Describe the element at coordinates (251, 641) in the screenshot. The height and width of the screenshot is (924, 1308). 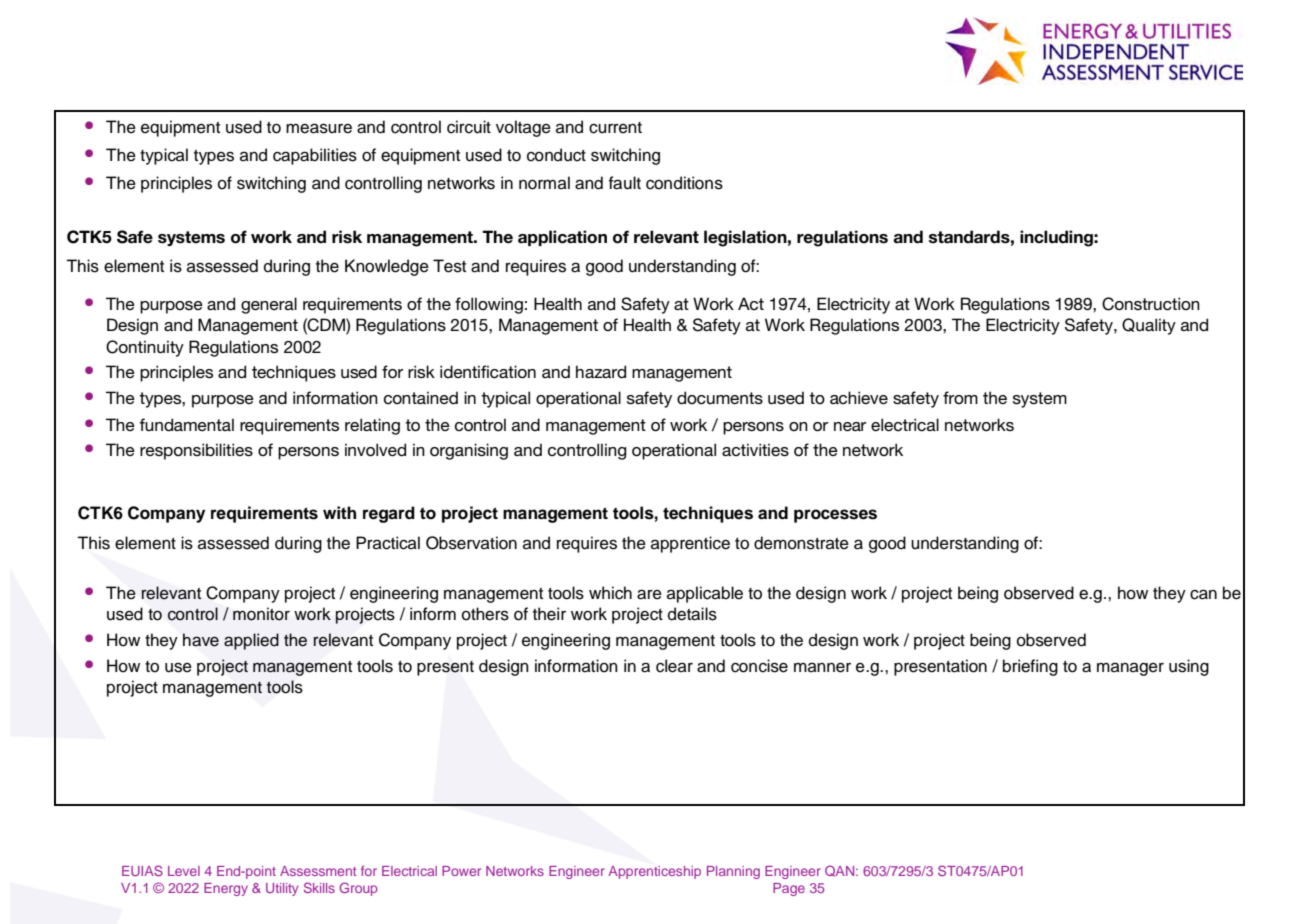
I see `applied` at that location.
